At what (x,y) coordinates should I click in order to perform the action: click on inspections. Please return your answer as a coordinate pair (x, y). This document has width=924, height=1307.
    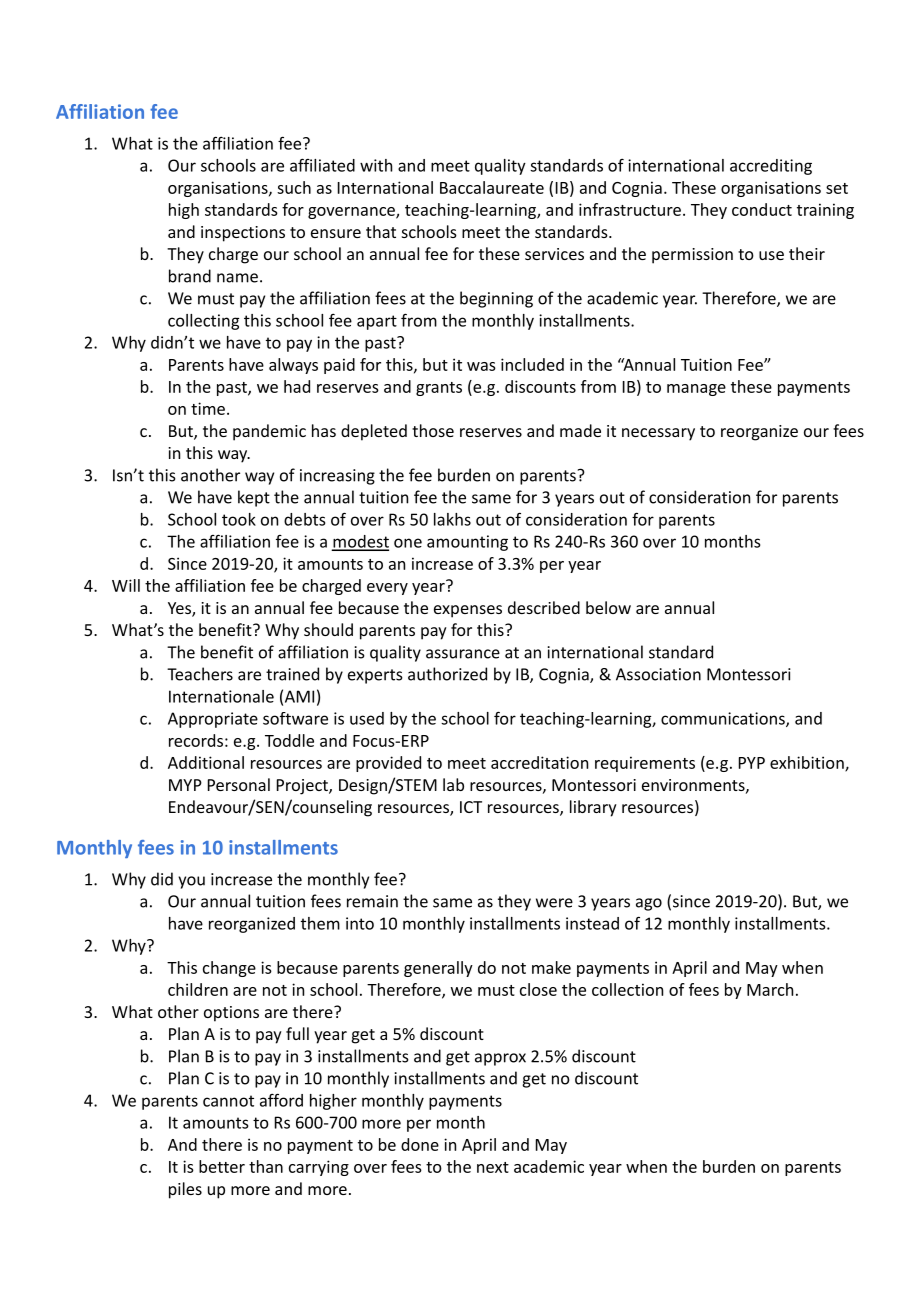
    Looking at the image, I should click on (243, 234).
